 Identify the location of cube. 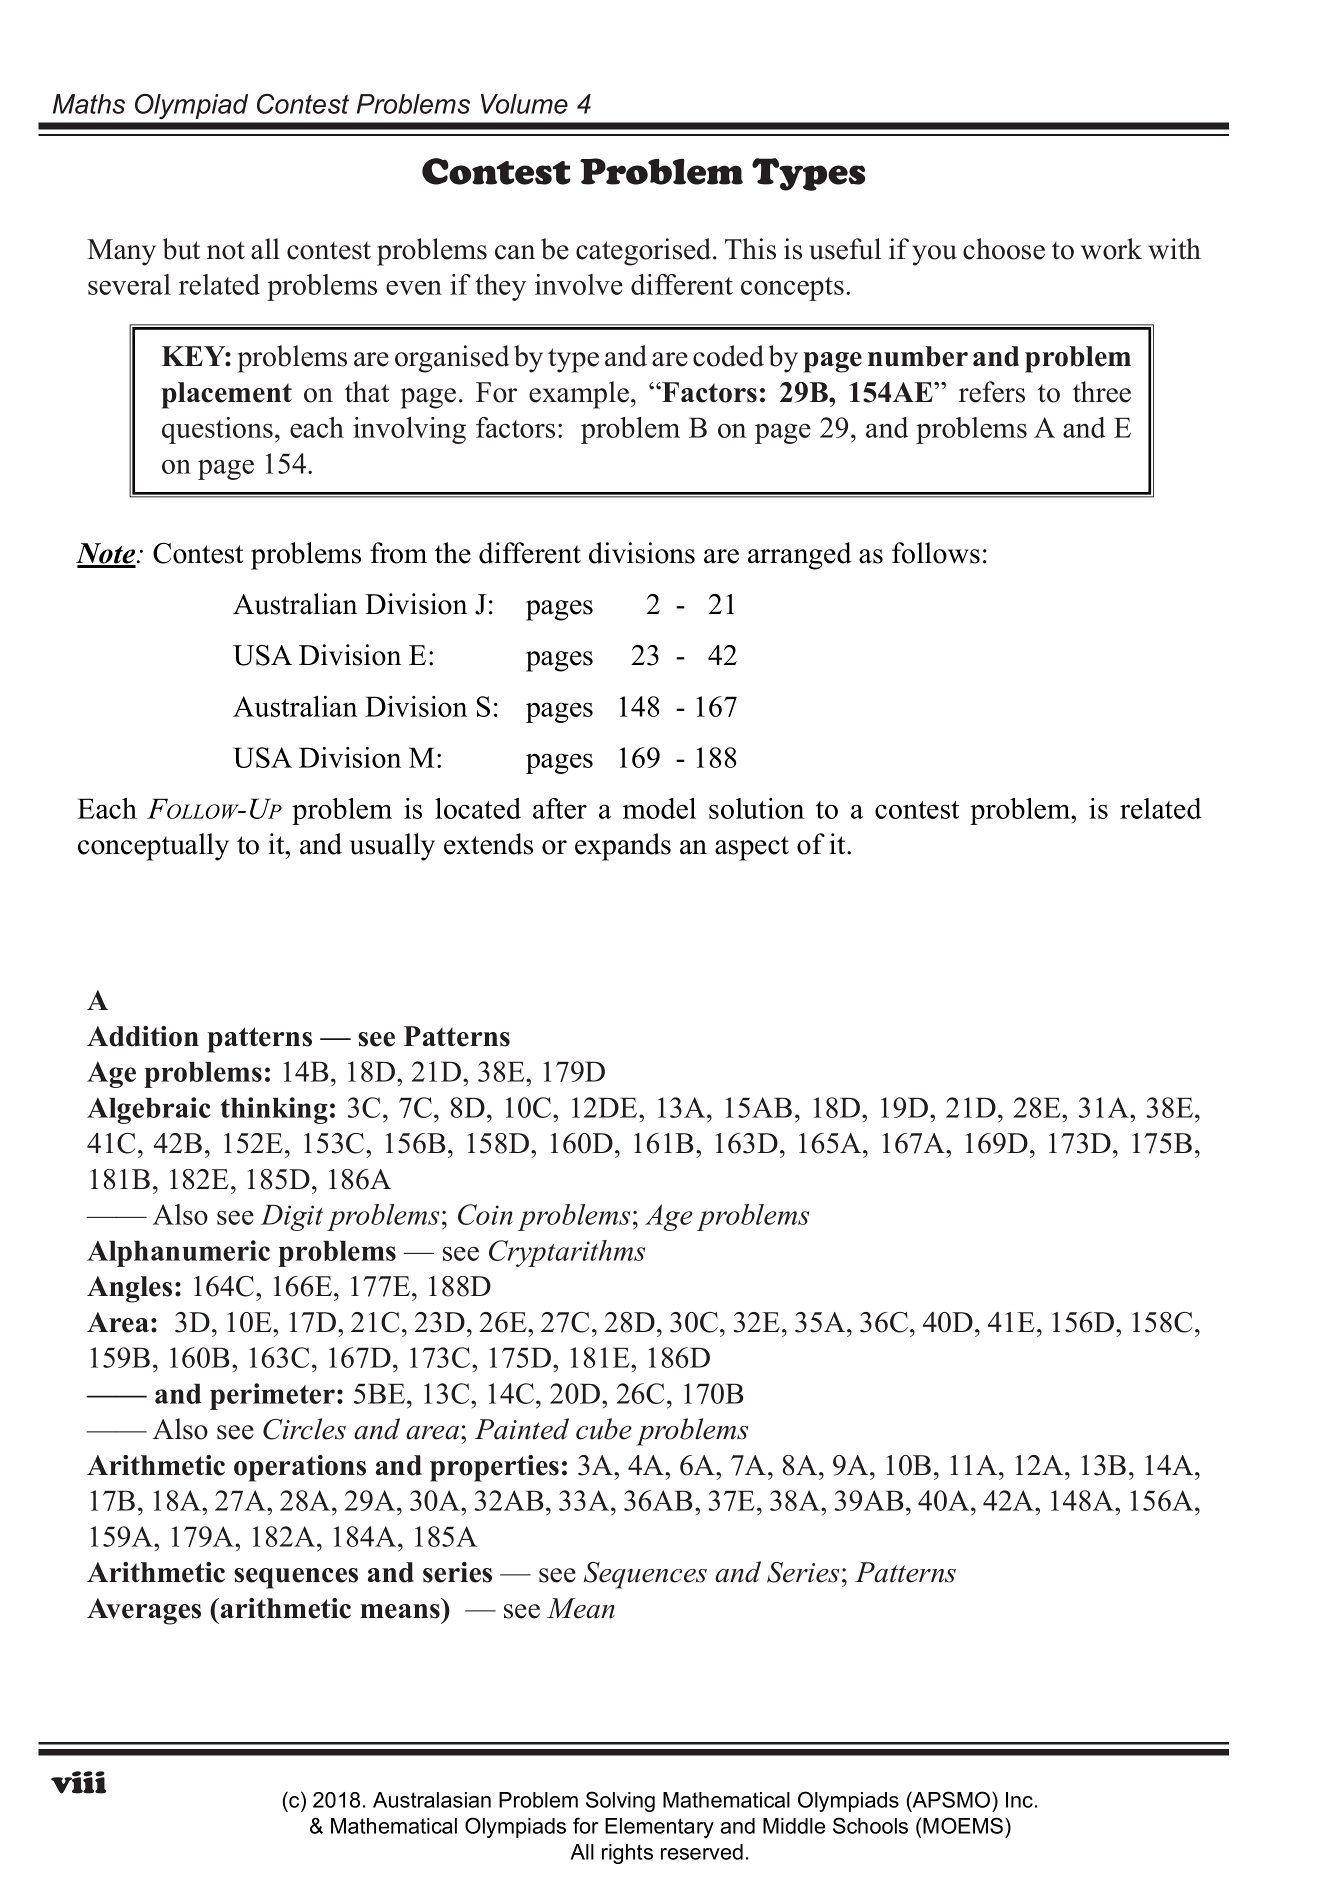
(604, 1429).
